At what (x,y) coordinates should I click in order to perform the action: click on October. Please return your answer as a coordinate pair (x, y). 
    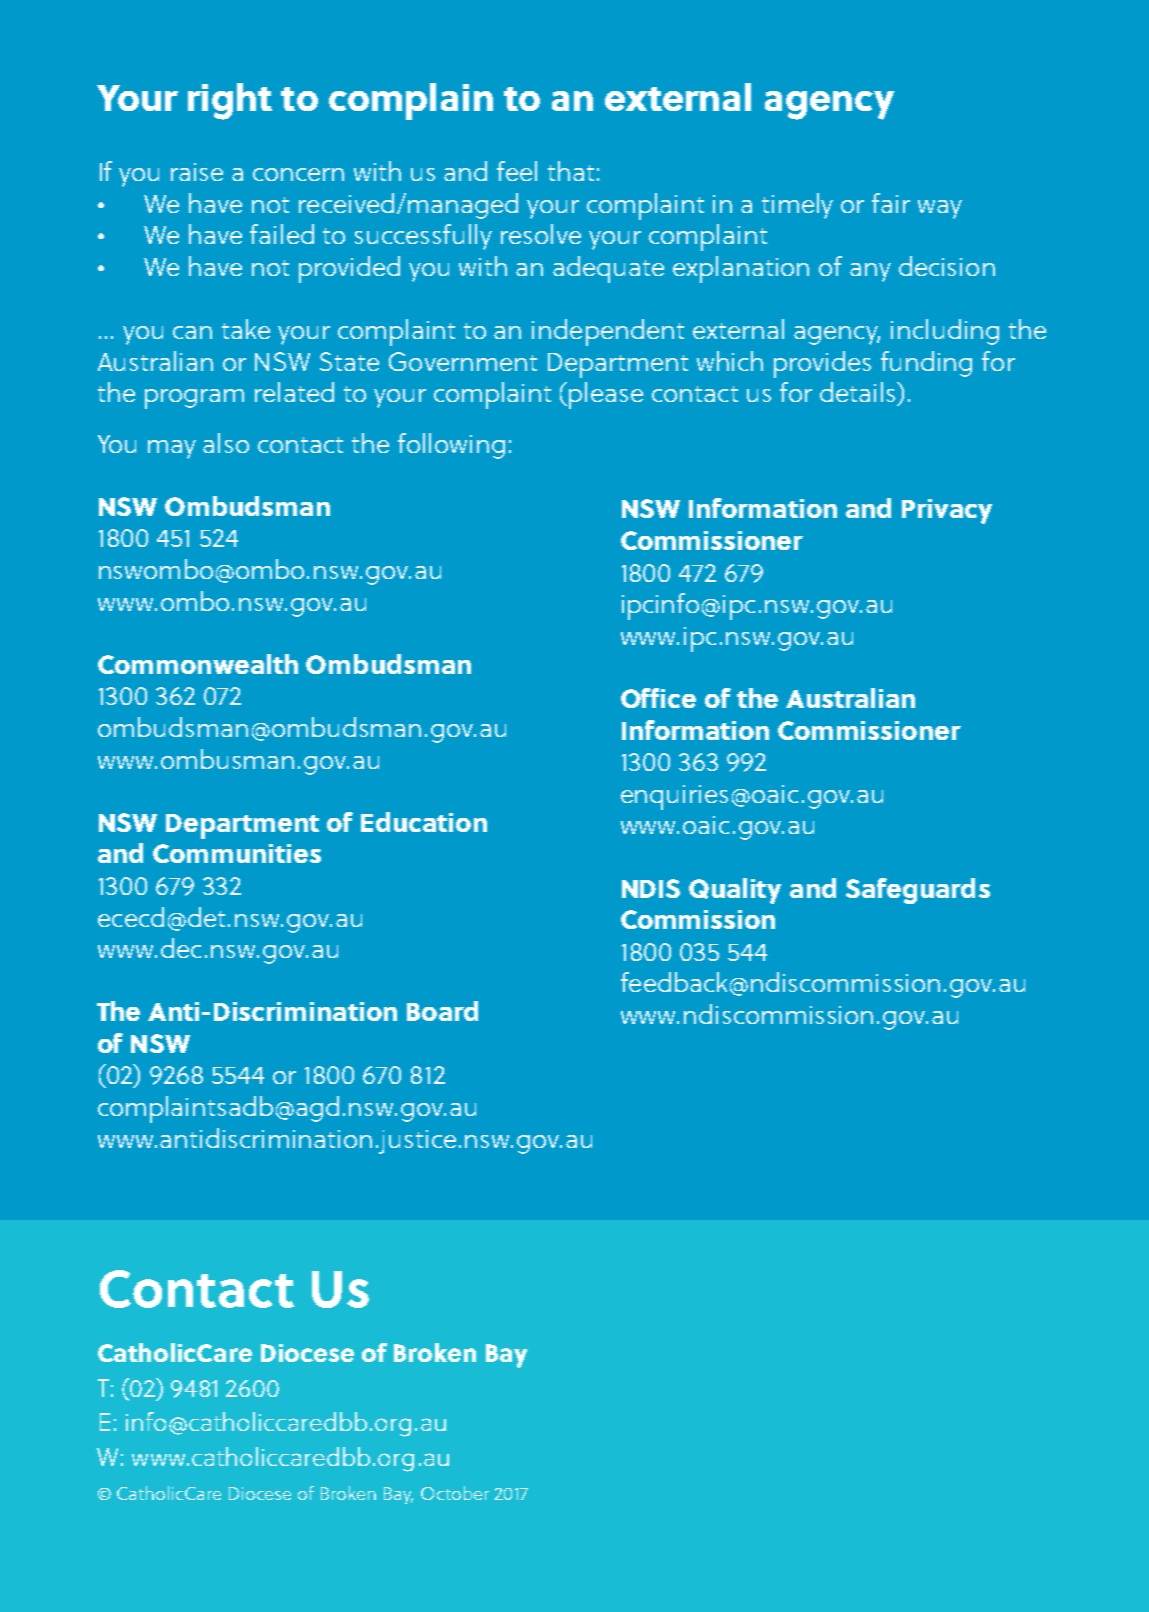
    Looking at the image, I should click on (455, 1493).
